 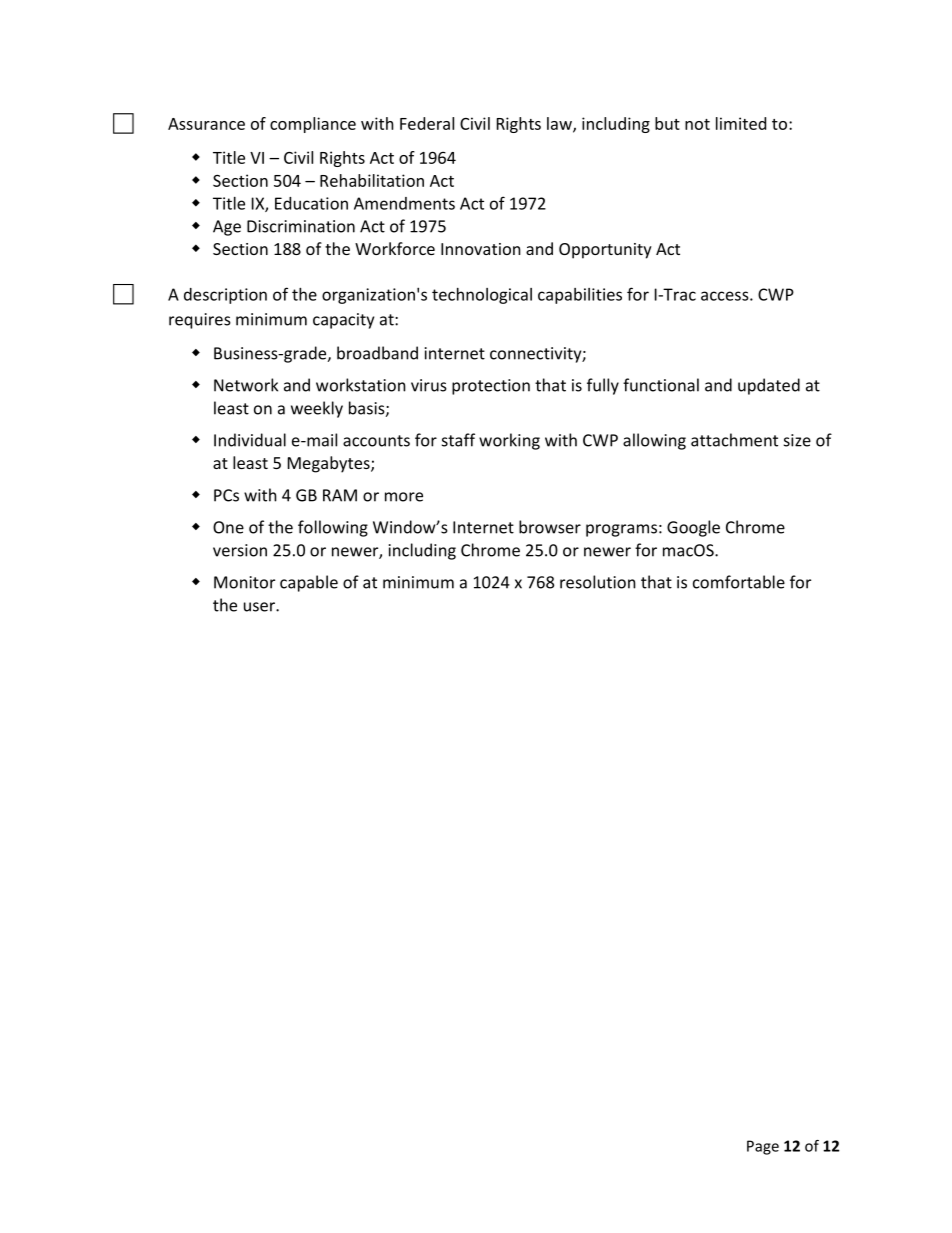 I want to click on Page, so click(x=763, y=1147).
